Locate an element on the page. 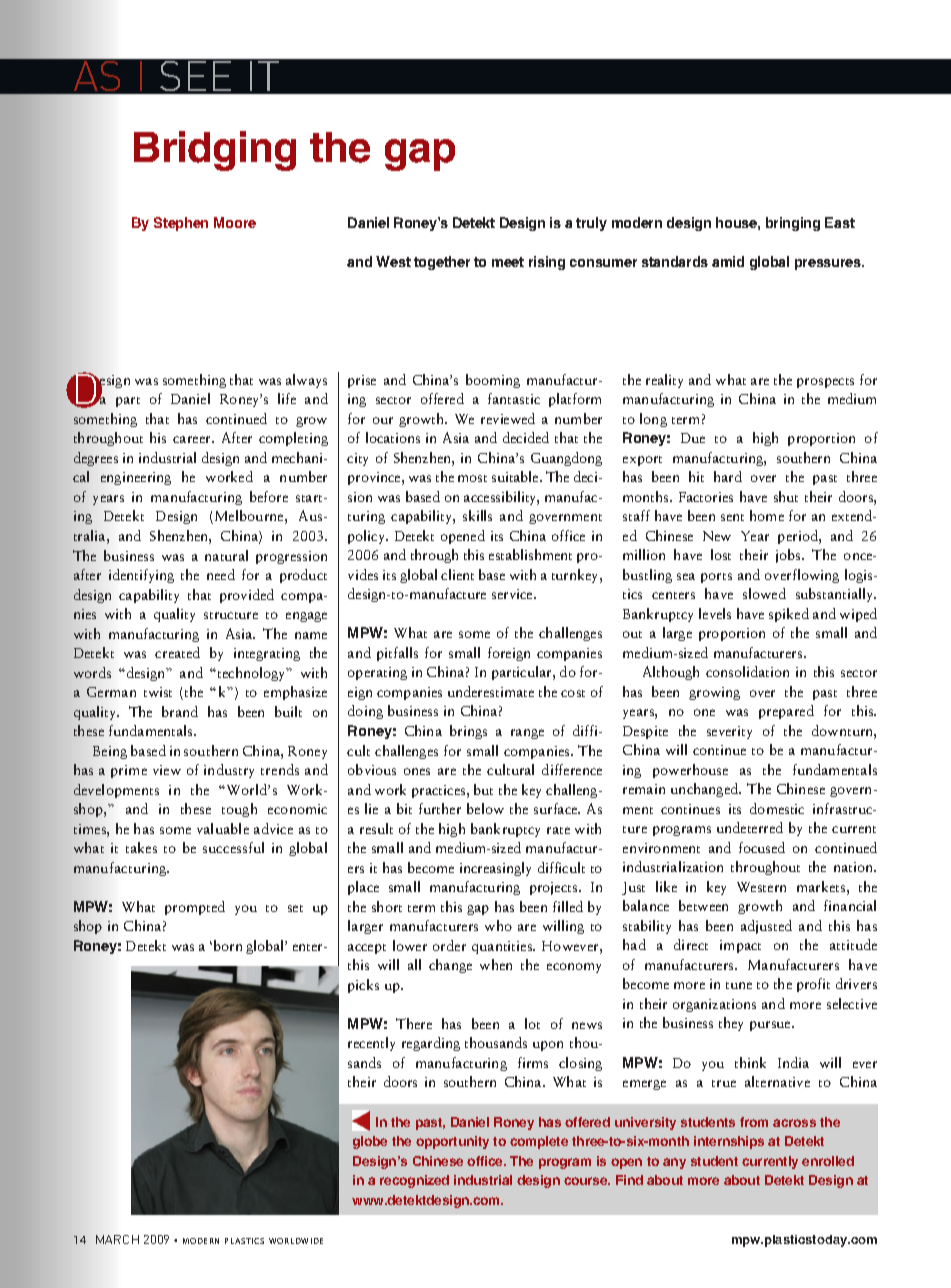 This document has width=951, height=1288. born is located at coordinates (228, 945).
